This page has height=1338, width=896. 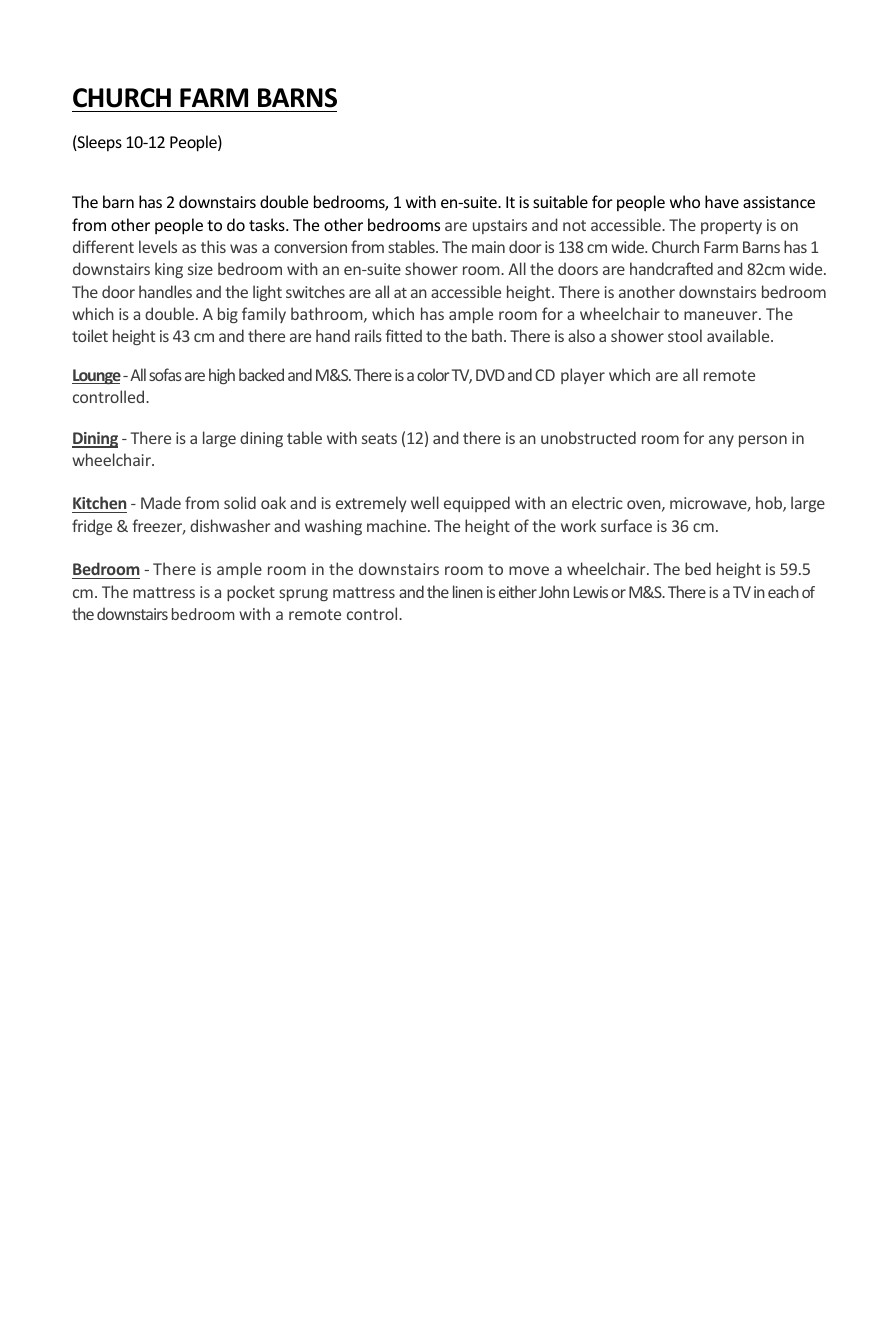 I want to click on sofas, so click(x=165, y=374).
